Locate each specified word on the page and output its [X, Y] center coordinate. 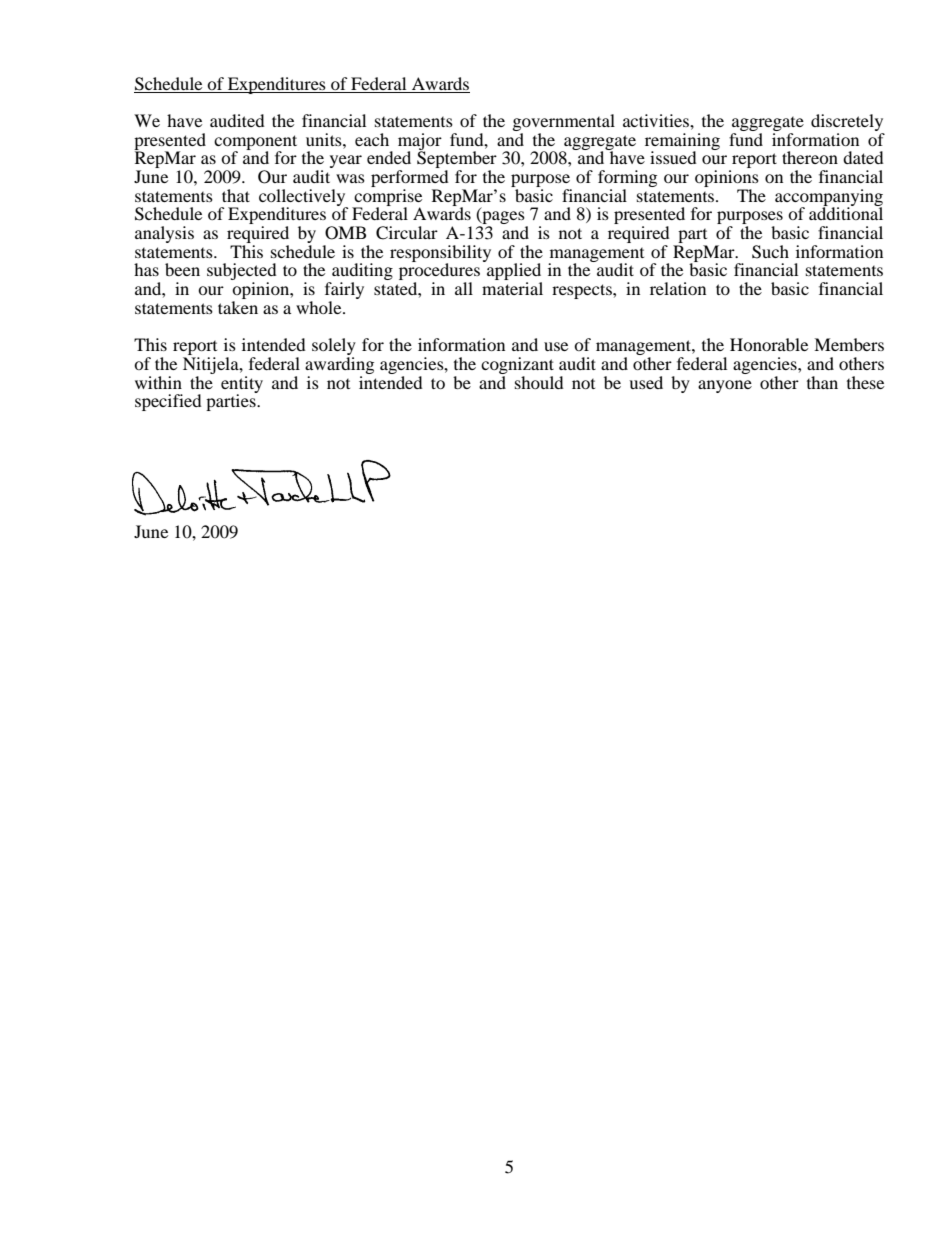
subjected [242, 273]
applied [513, 272]
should [539, 382]
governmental [564, 124]
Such [770, 252]
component [255, 143]
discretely [847, 124]
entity [242, 385]
